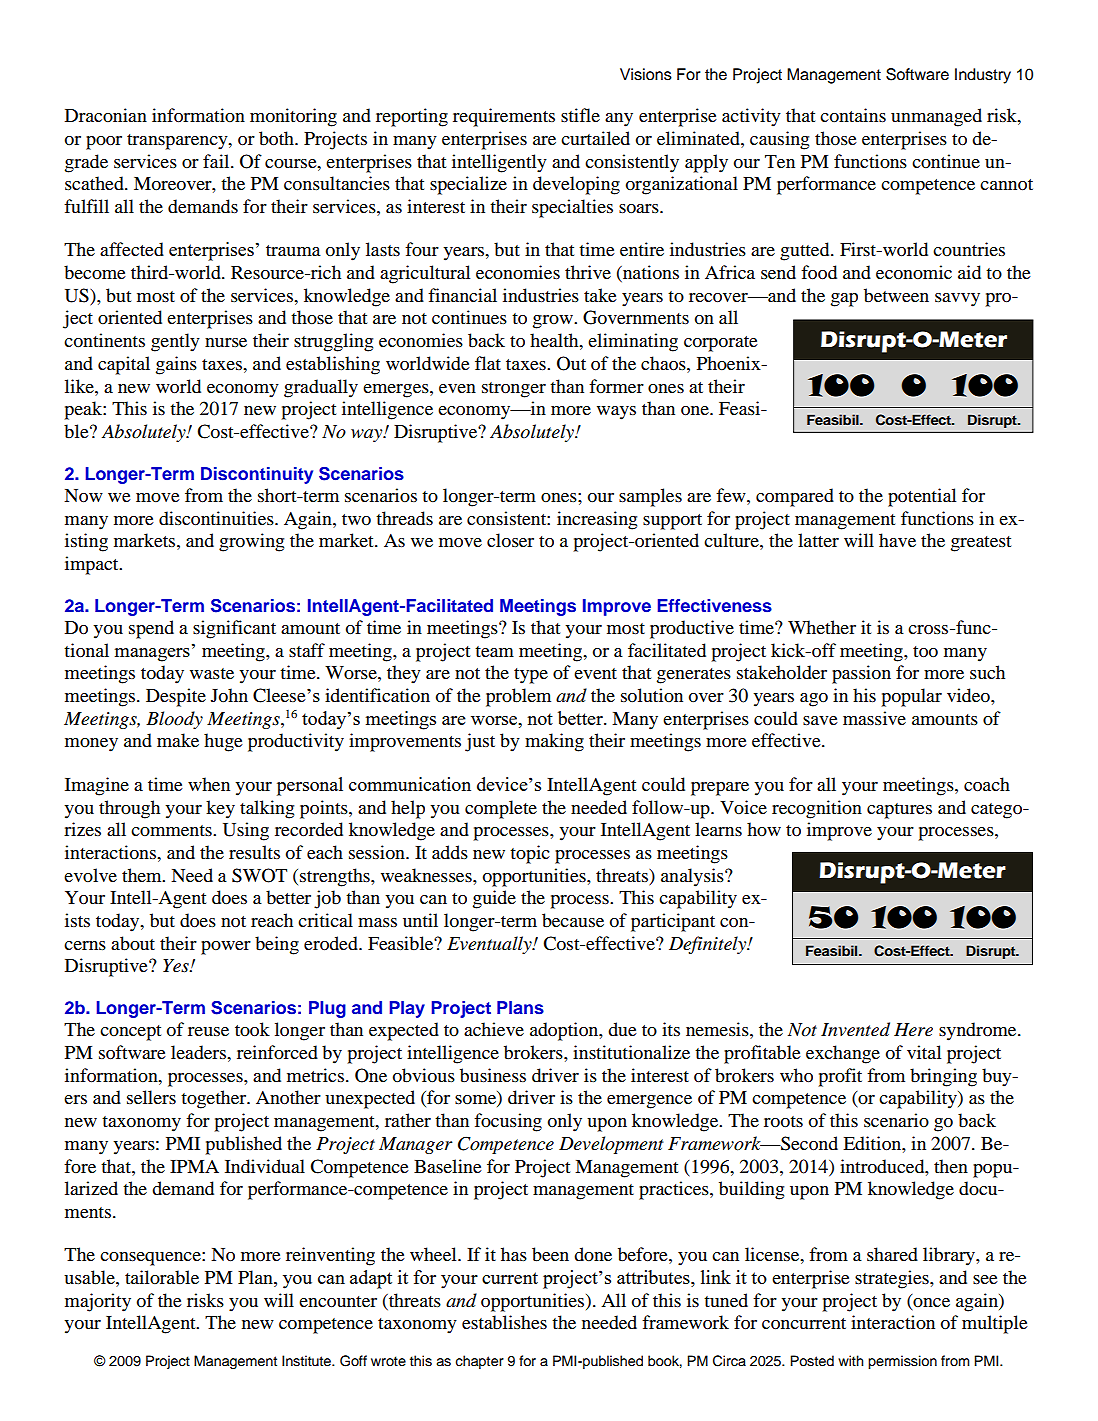 This screenshot has height=1421, width=1098. What do you see at coordinates (902, 1362) in the screenshot?
I see `permission` at bounding box center [902, 1362].
